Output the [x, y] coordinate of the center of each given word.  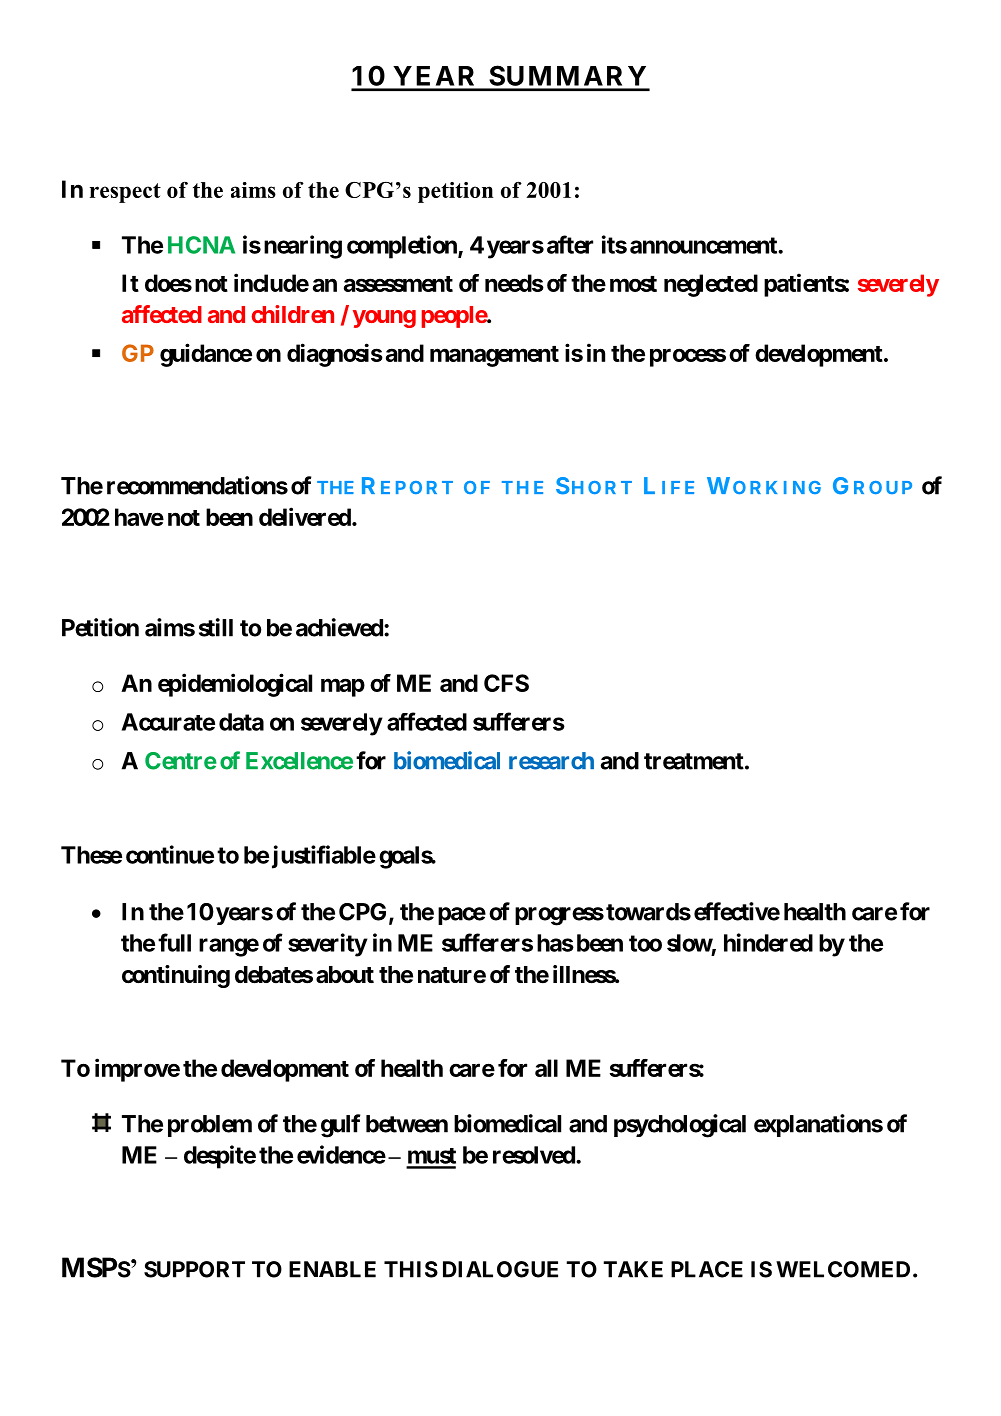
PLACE [707, 1269]
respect [125, 193]
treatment [694, 761]
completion [403, 247]
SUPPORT [194, 1269]
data [241, 722]
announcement [704, 245]
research [551, 761]
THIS [411, 1269]
